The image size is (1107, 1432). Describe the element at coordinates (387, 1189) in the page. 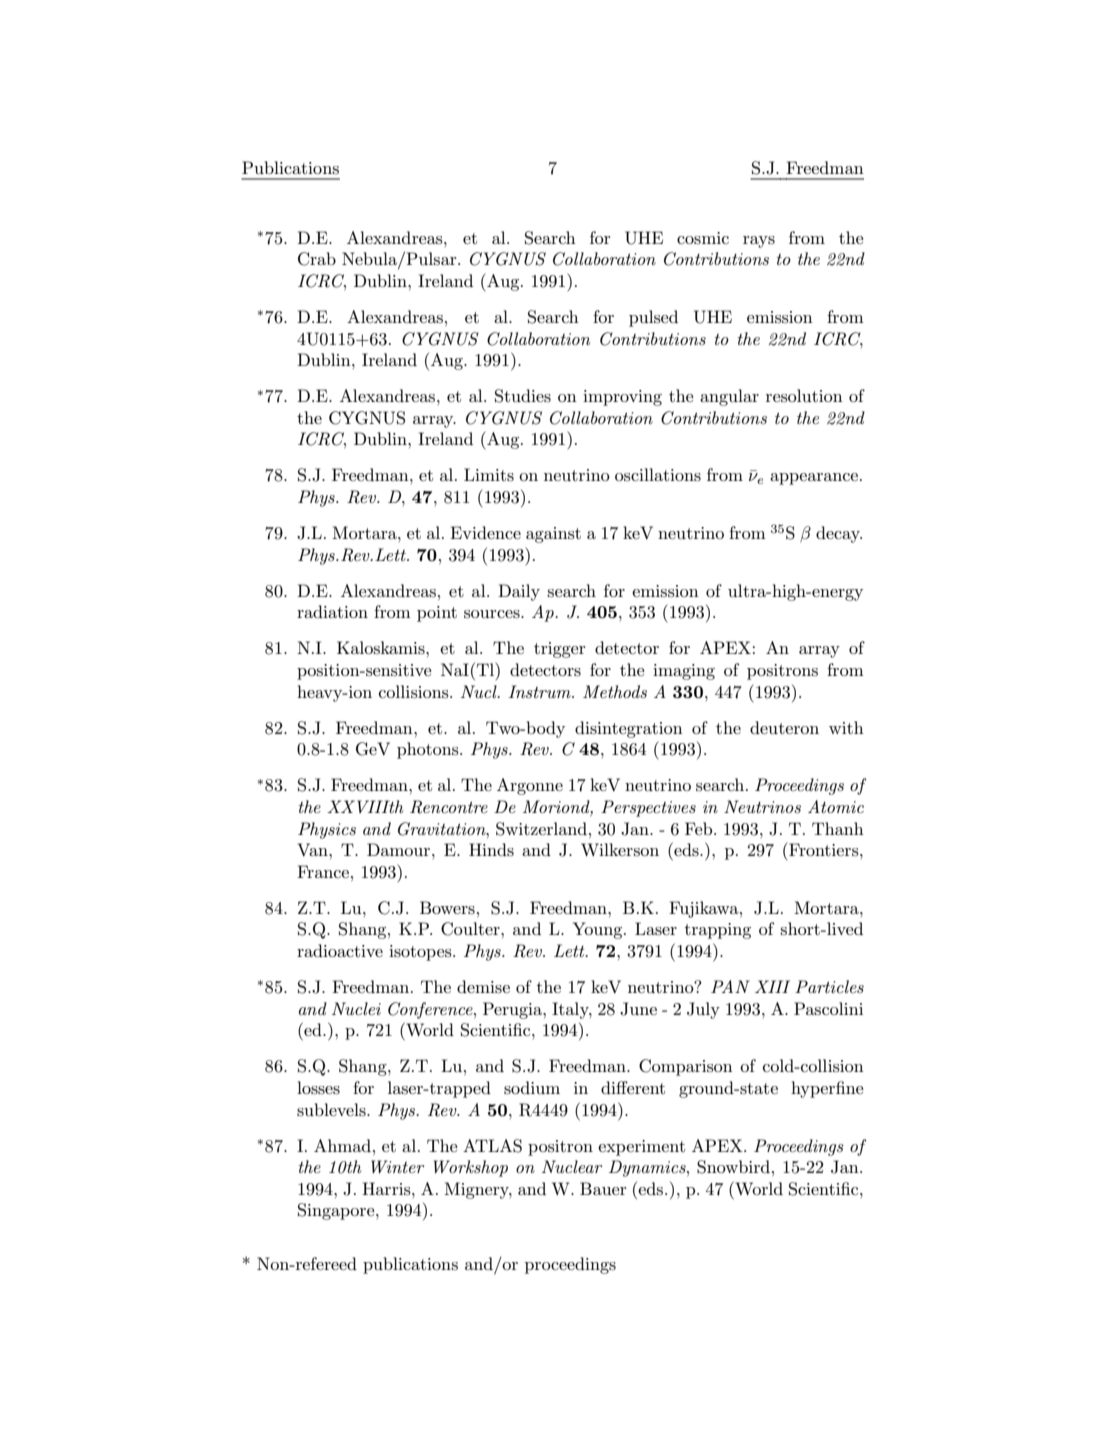

I see `Harris` at that location.
